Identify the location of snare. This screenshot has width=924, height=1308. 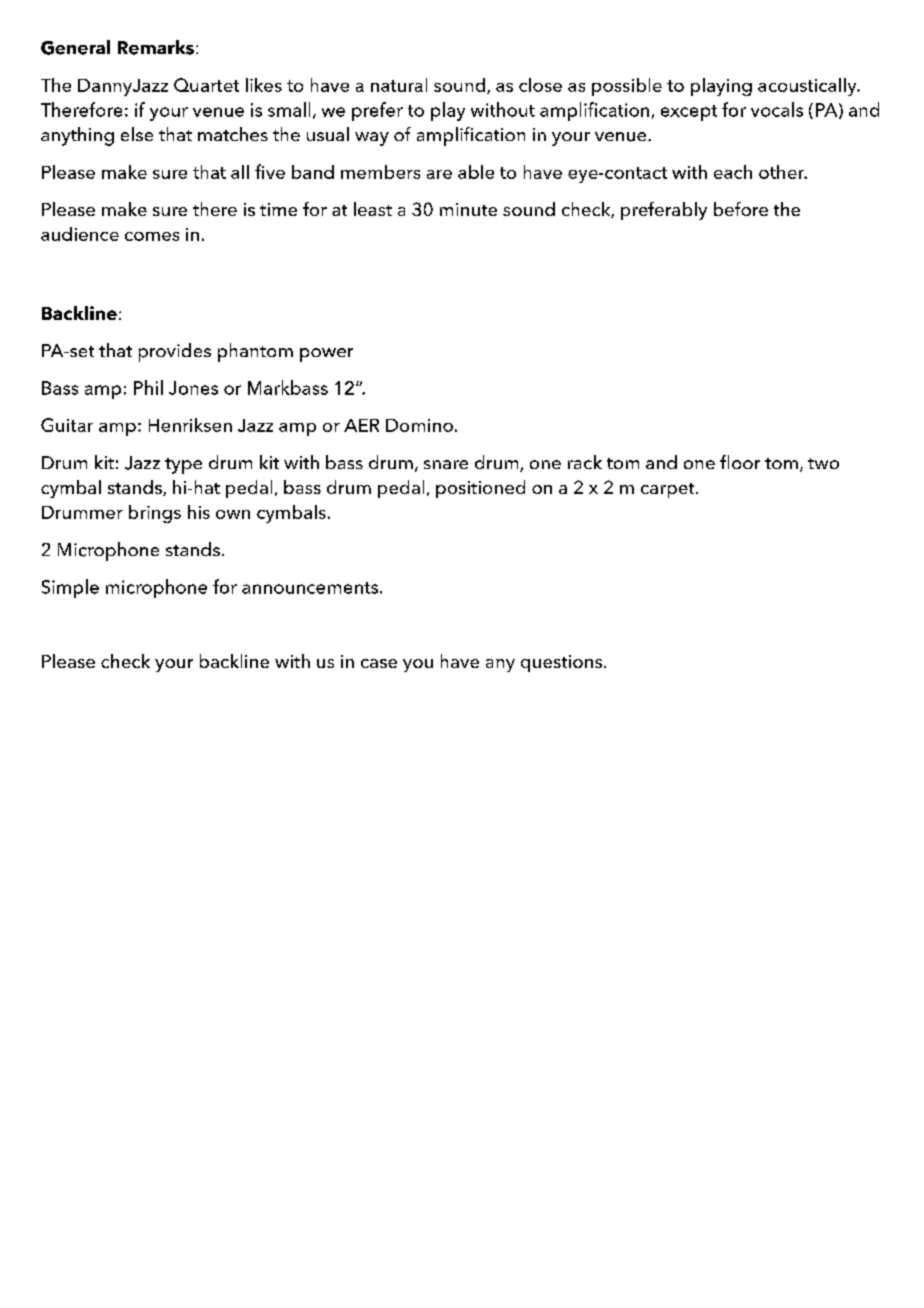
(446, 464).
